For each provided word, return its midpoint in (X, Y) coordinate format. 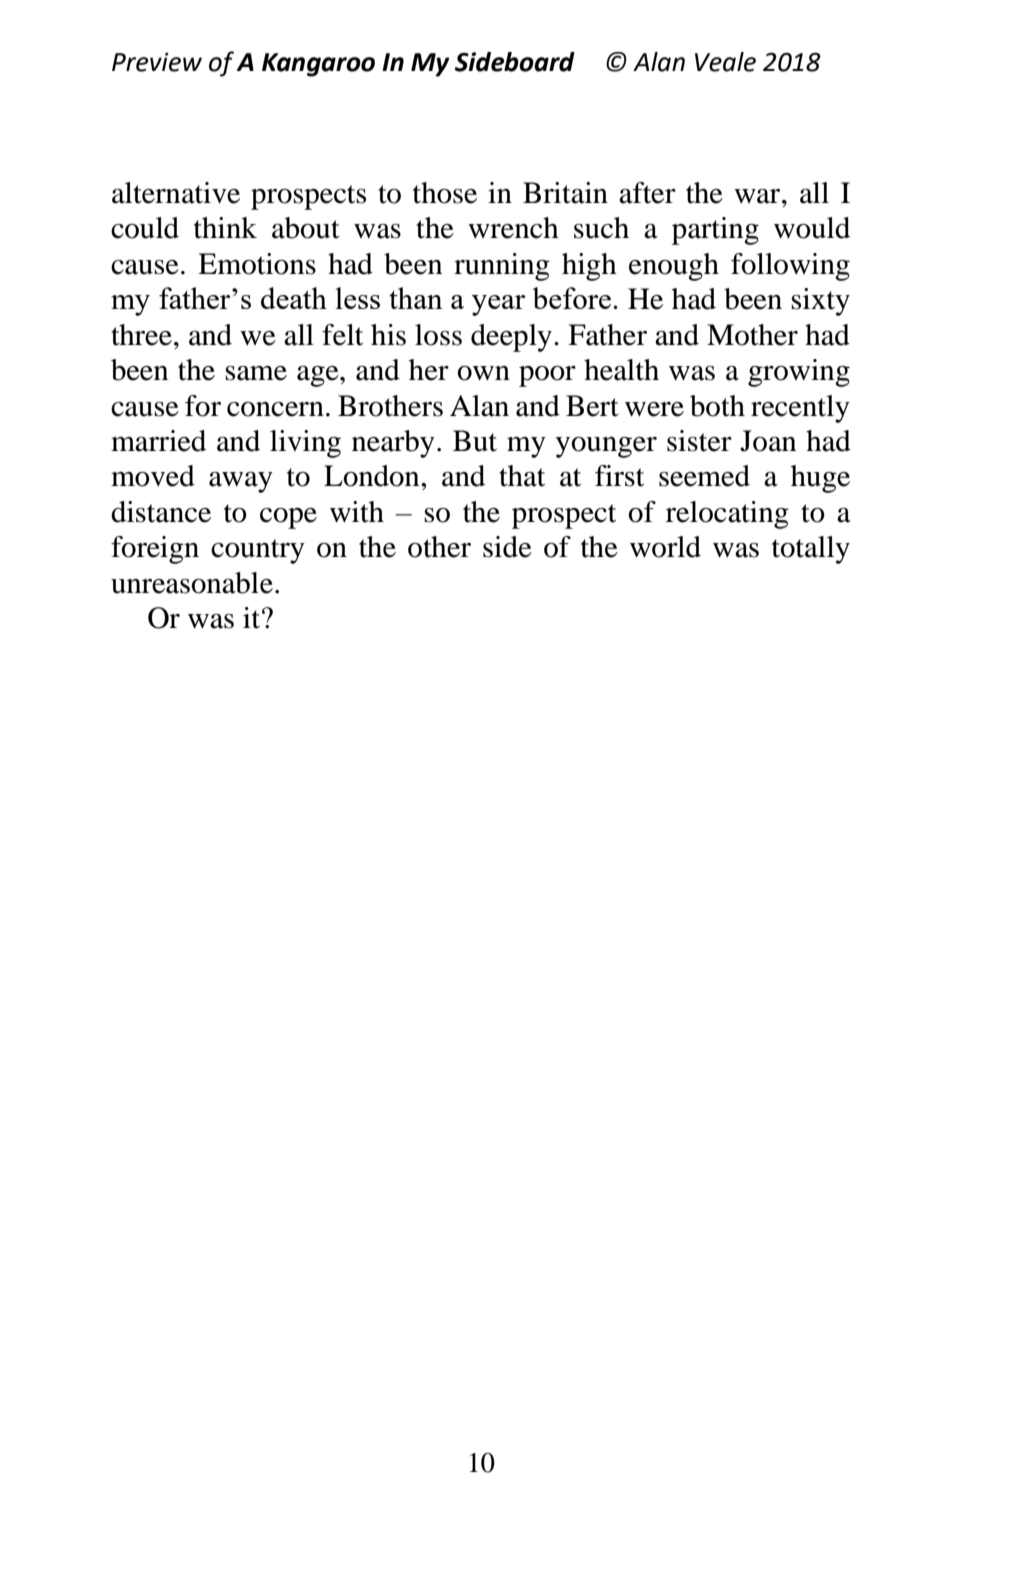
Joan (768, 441)
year (499, 305)
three (141, 335)
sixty (820, 302)
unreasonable (192, 583)
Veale (725, 62)
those (445, 193)
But (475, 441)
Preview (157, 62)
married (158, 441)
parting (715, 231)
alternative (176, 193)
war (758, 196)
